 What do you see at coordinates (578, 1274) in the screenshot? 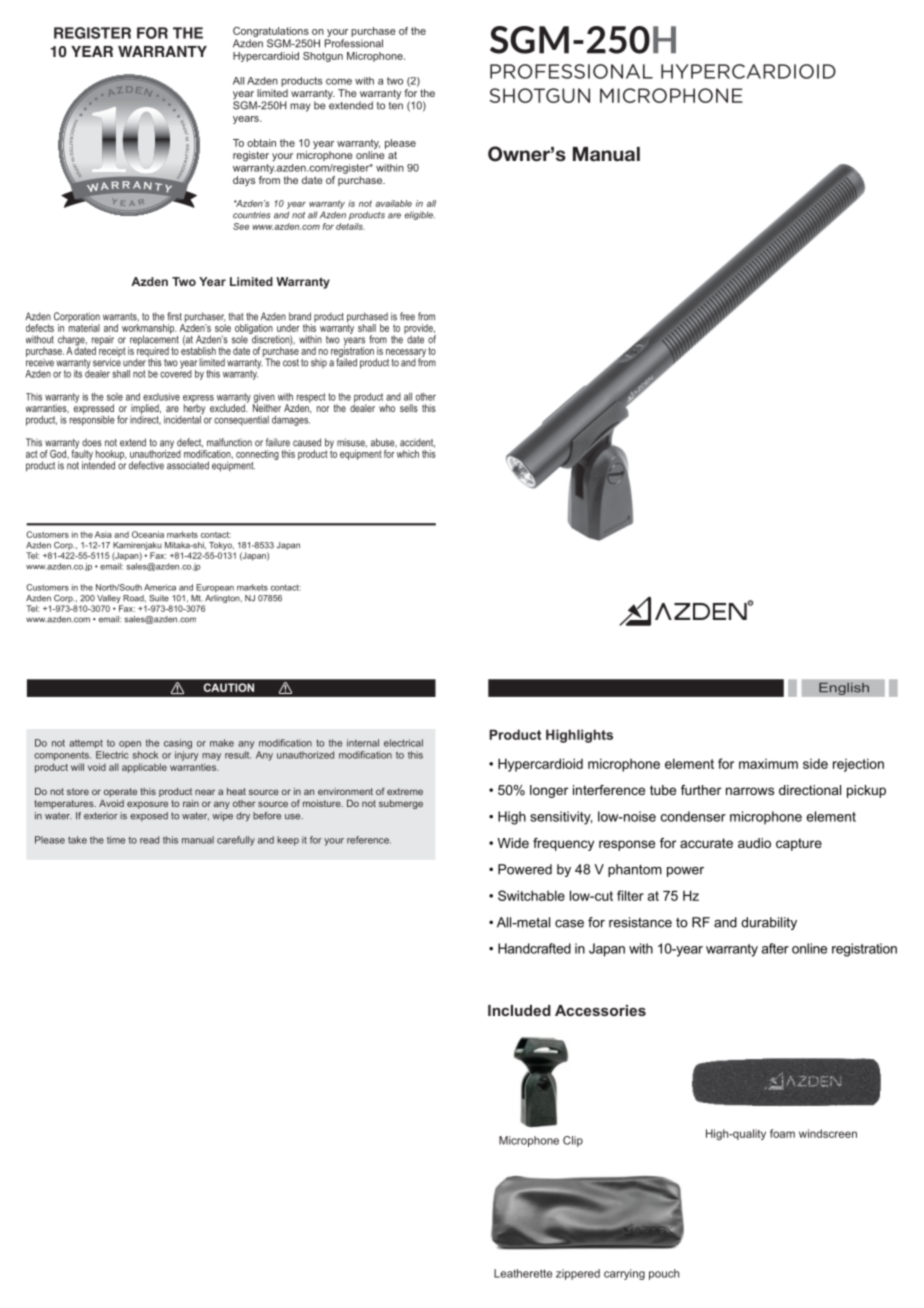
I see `zippered` at bounding box center [578, 1274].
